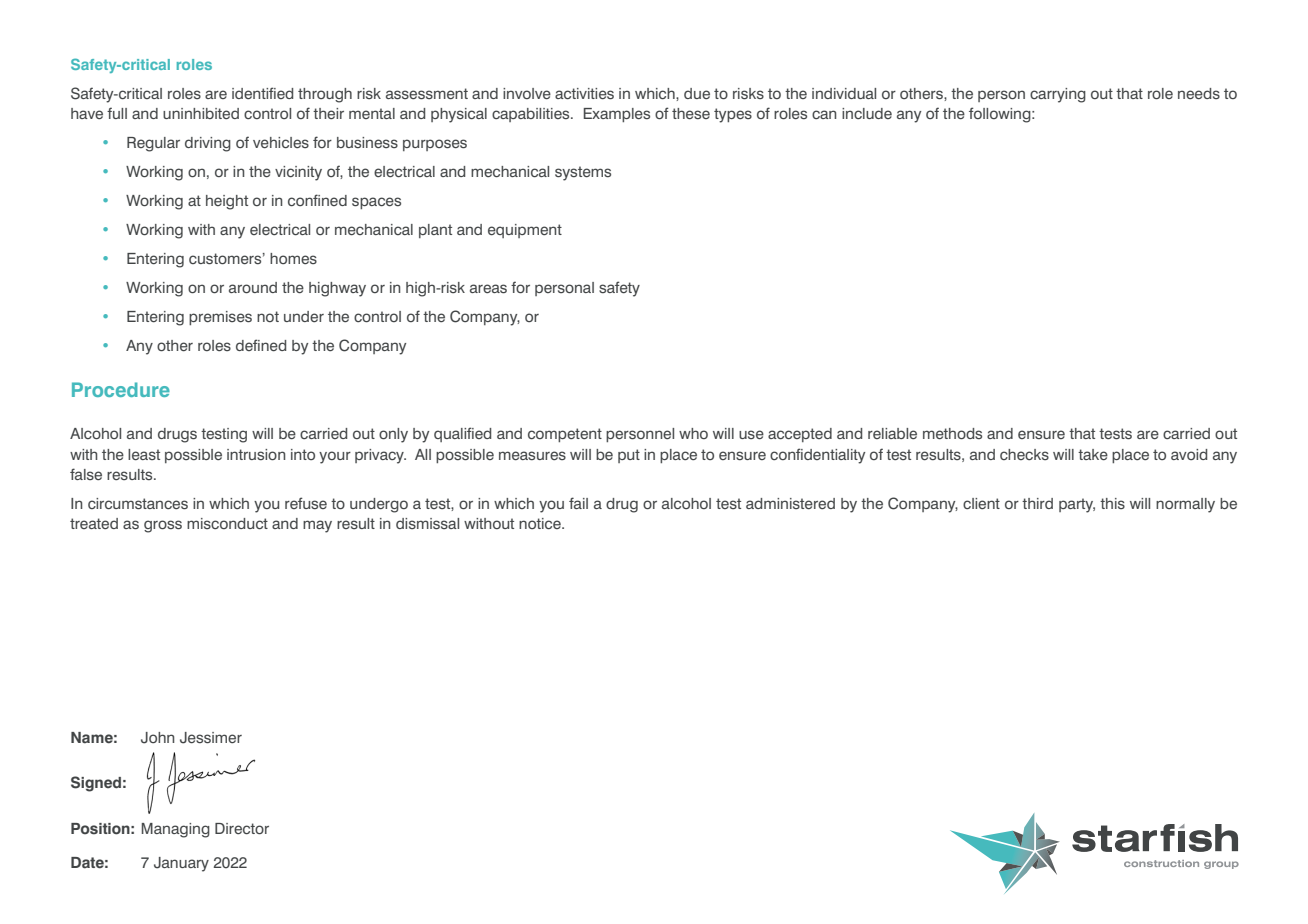  I want to click on homes, so click(293, 258).
